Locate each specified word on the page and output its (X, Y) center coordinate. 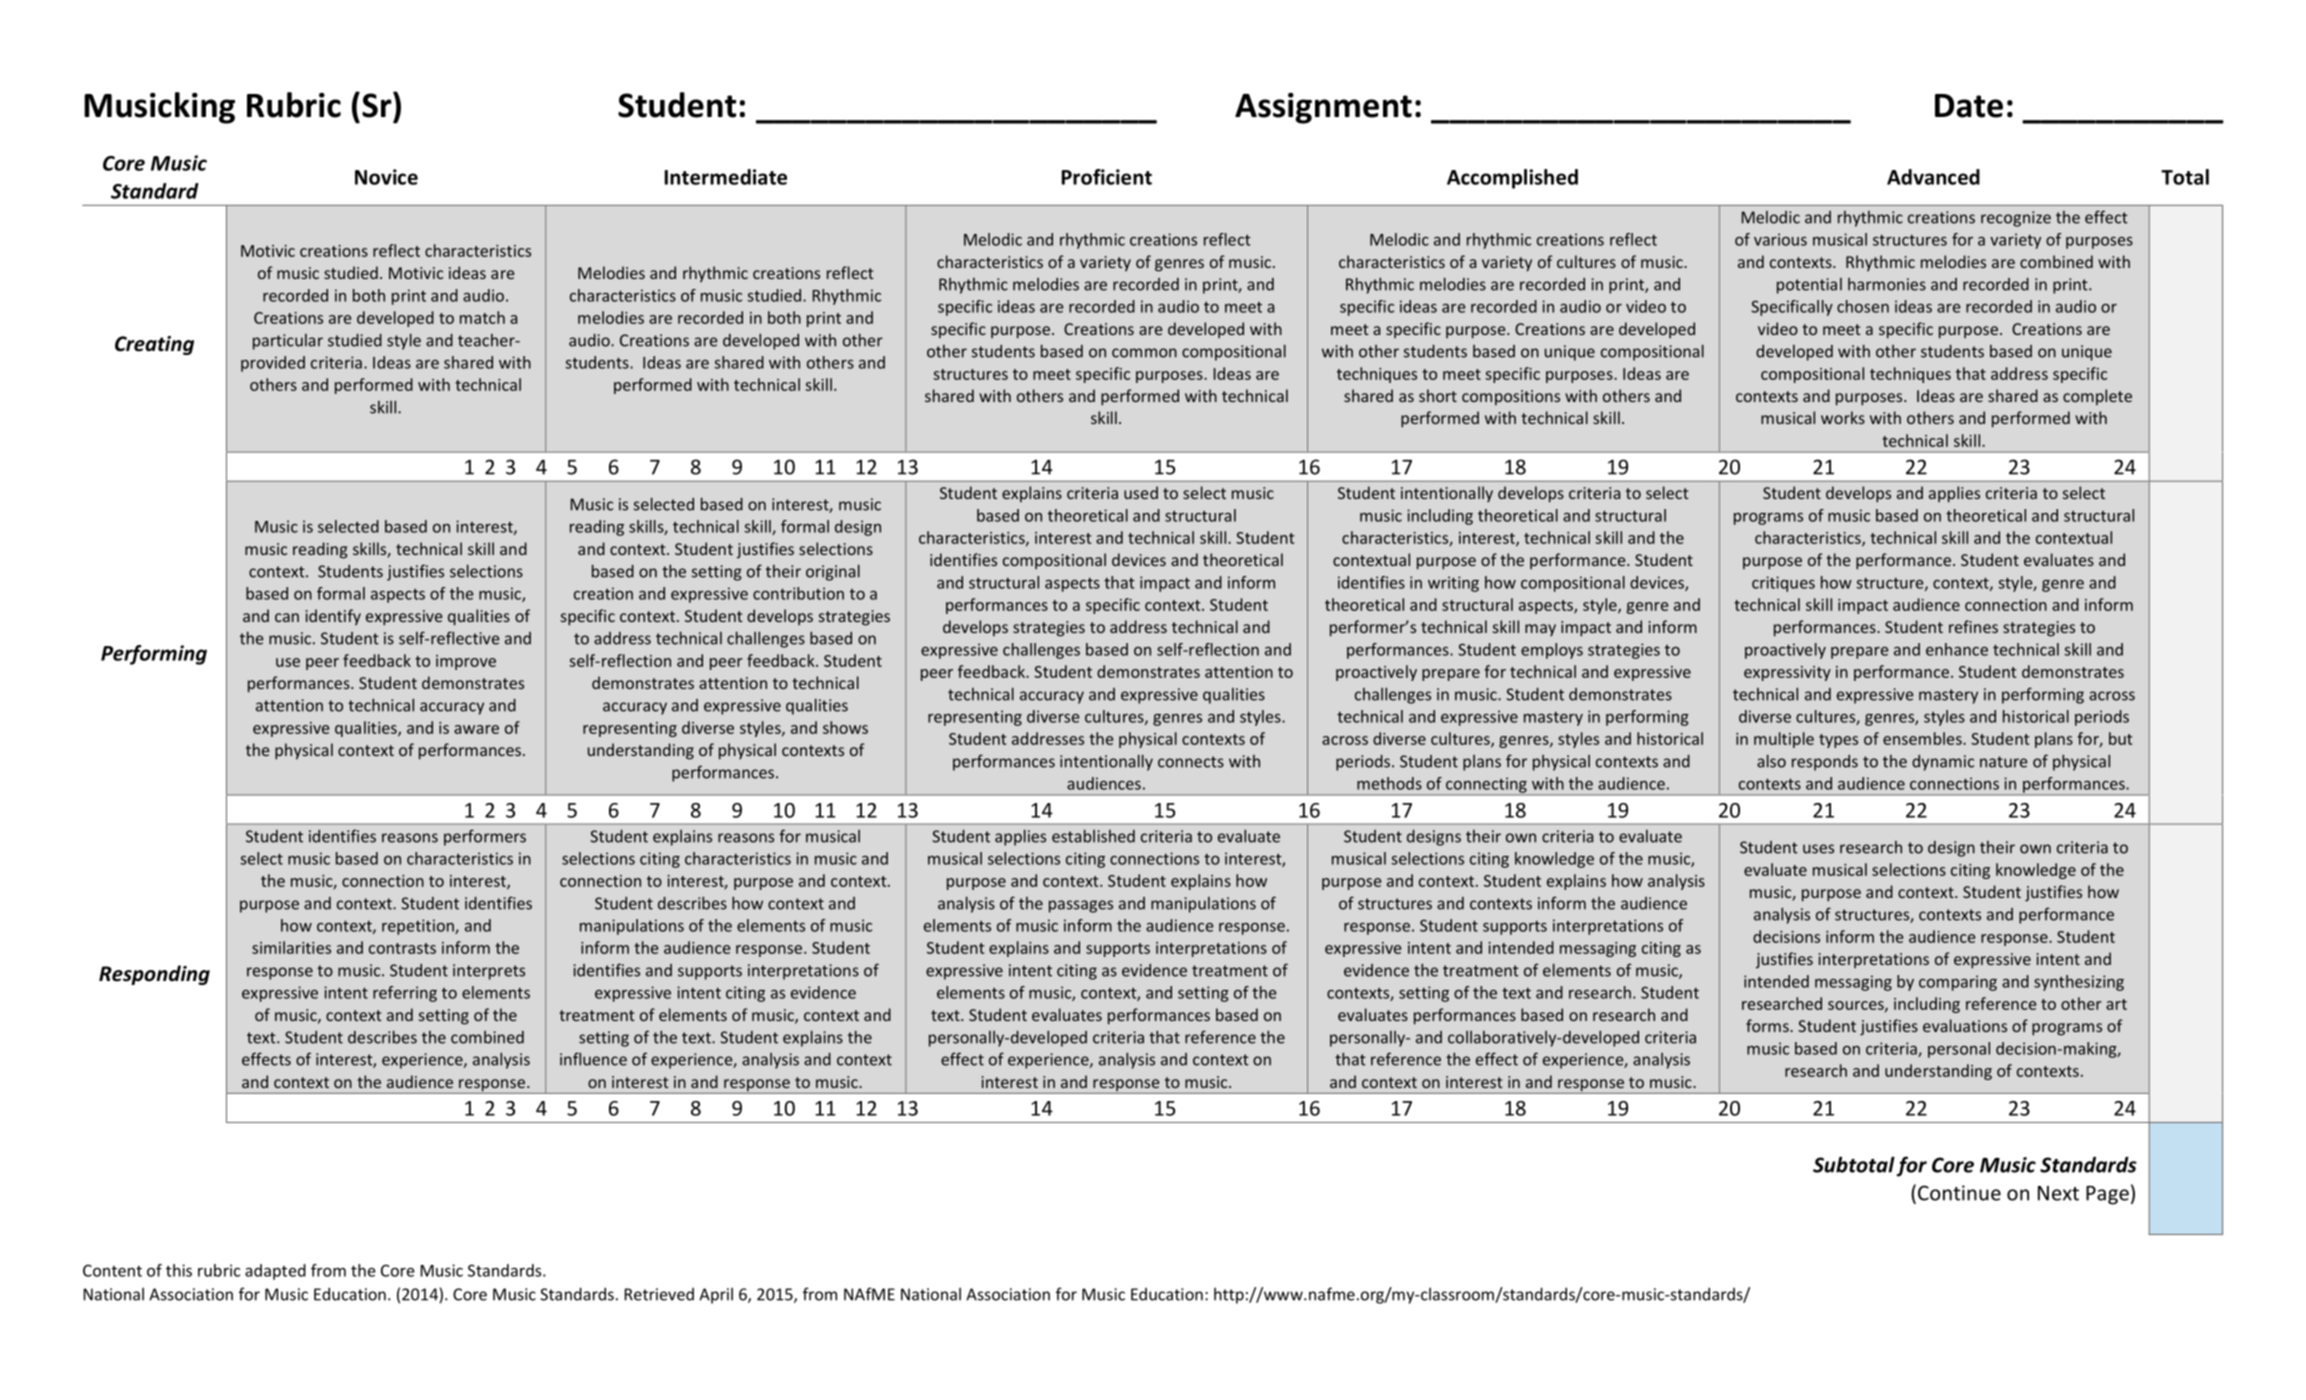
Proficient (1107, 177)
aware (476, 729)
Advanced (1933, 177)
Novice (386, 177)
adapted (275, 1272)
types (1838, 741)
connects (1191, 762)
